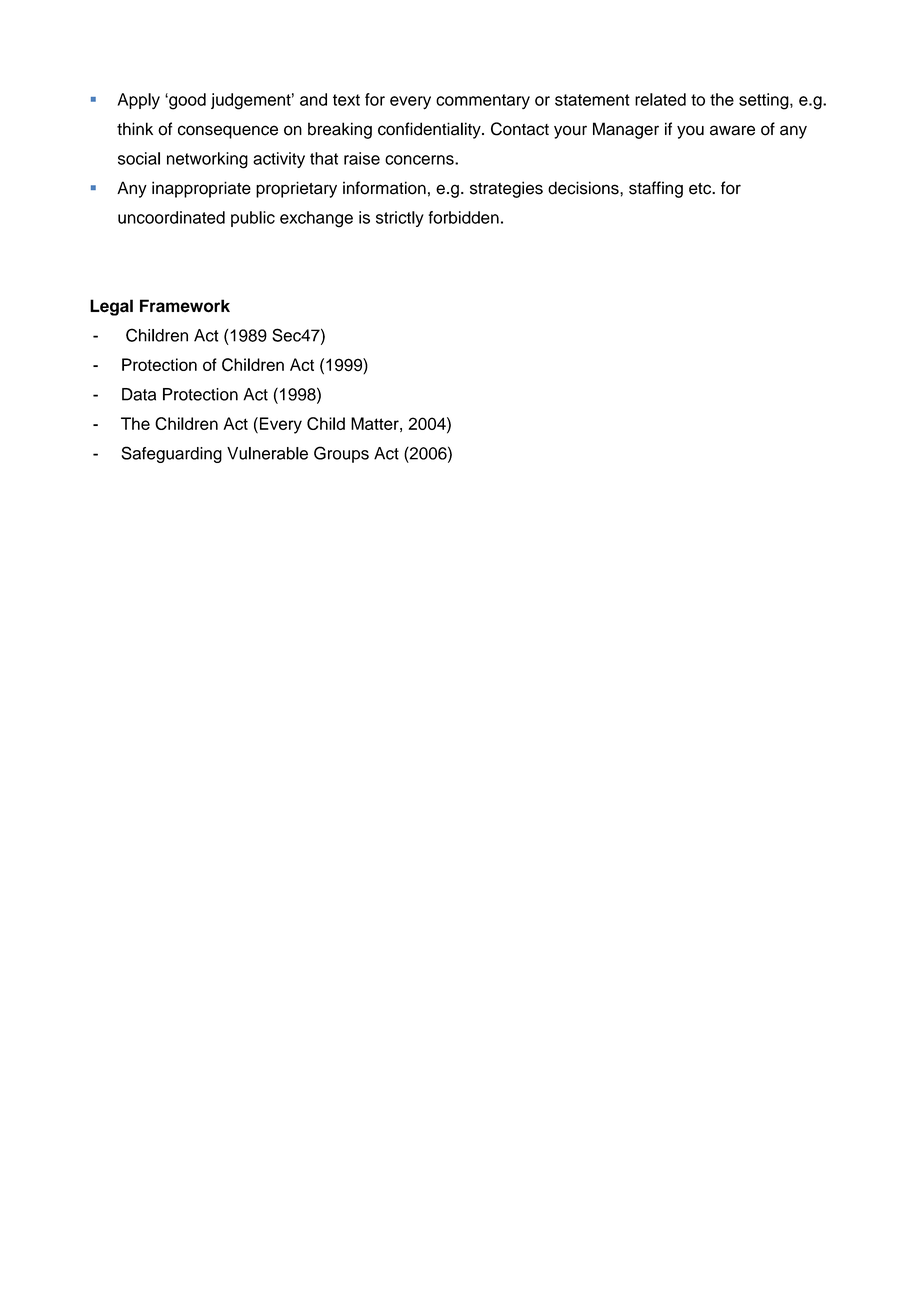  Describe the element at coordinates (483, 101) in the image. I see `commentary` at that location.
